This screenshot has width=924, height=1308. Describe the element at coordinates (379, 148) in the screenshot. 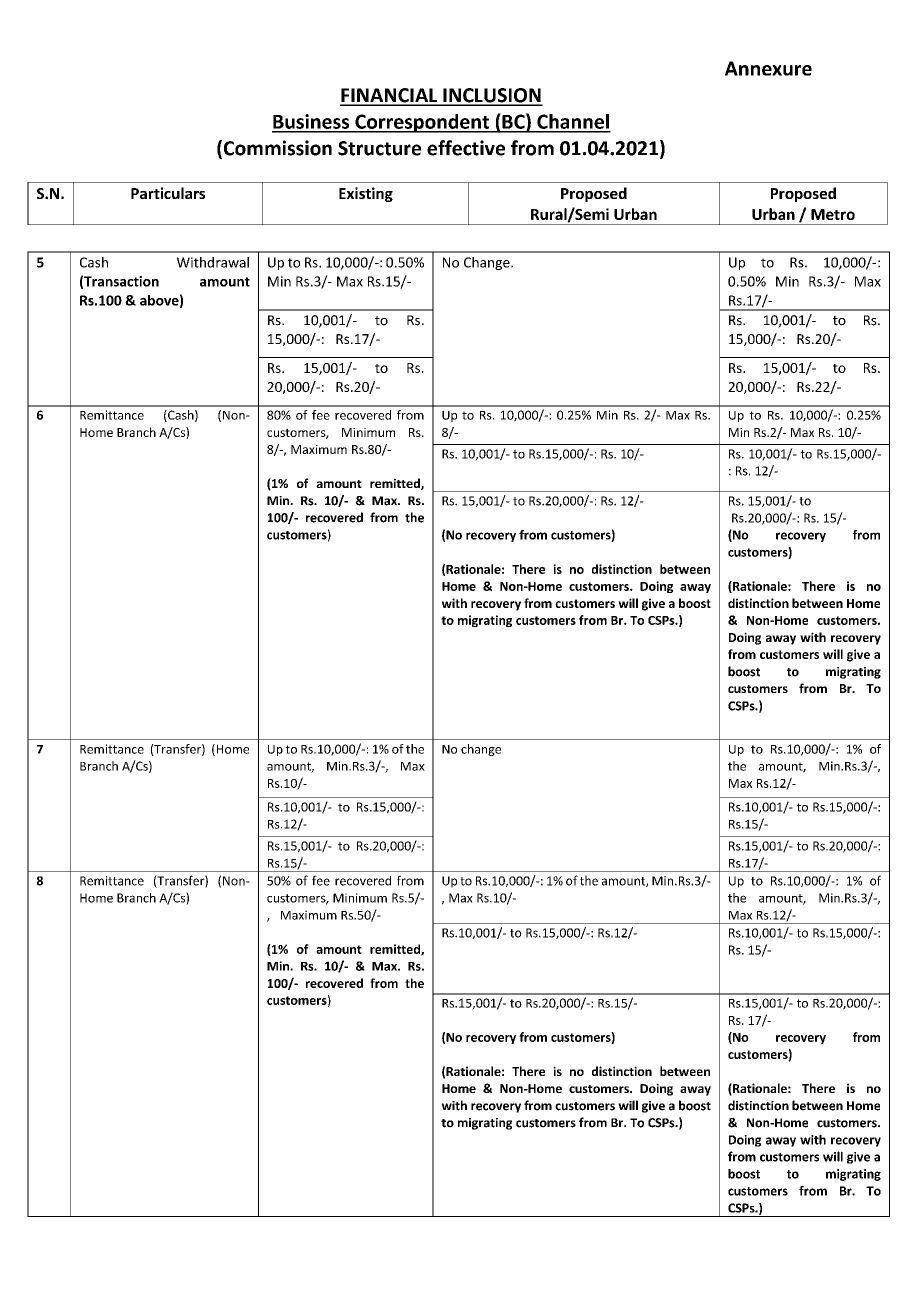

I see `Structure` at that location.
